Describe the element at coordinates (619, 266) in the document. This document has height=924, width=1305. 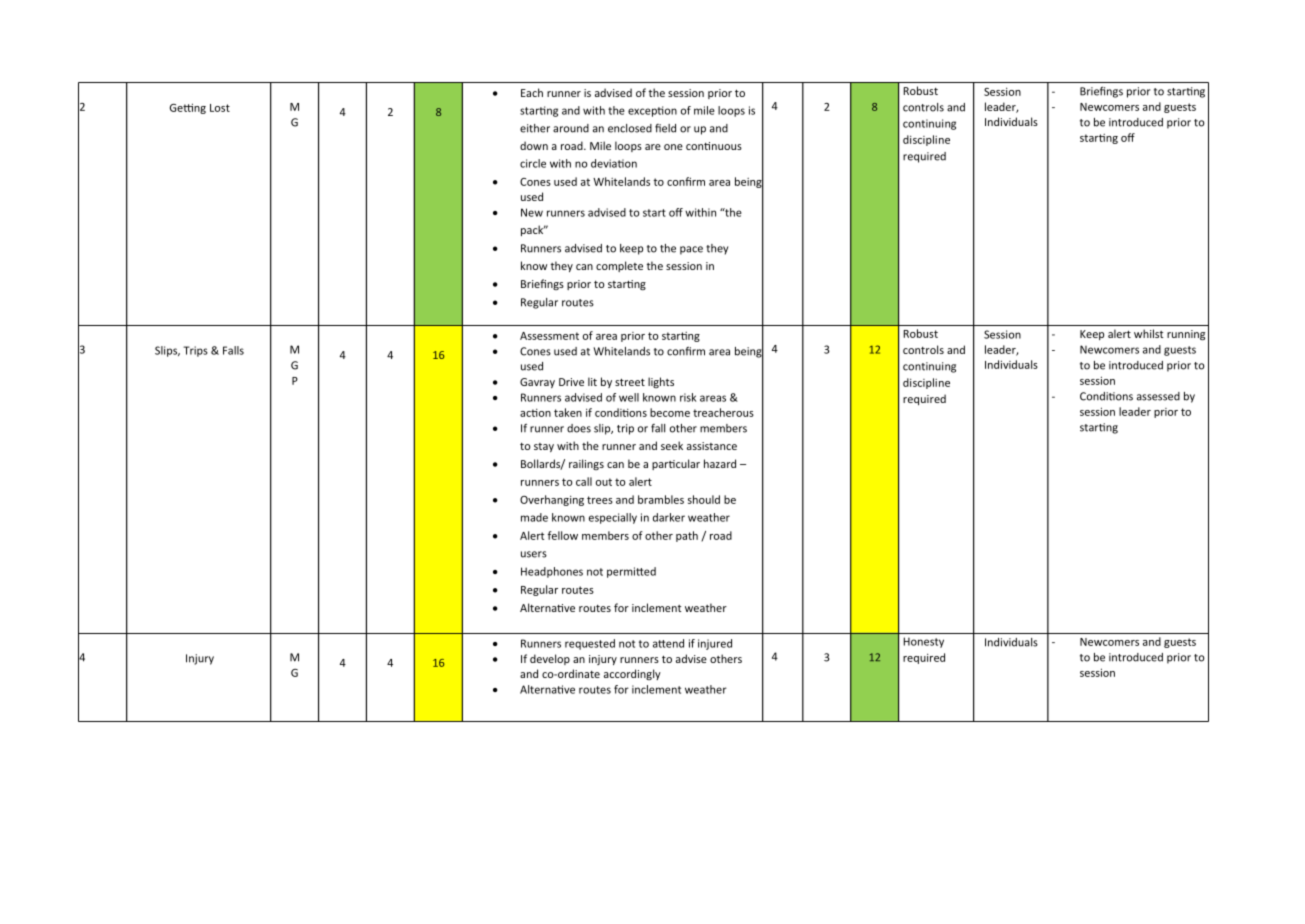
I see `complete` at that location.
